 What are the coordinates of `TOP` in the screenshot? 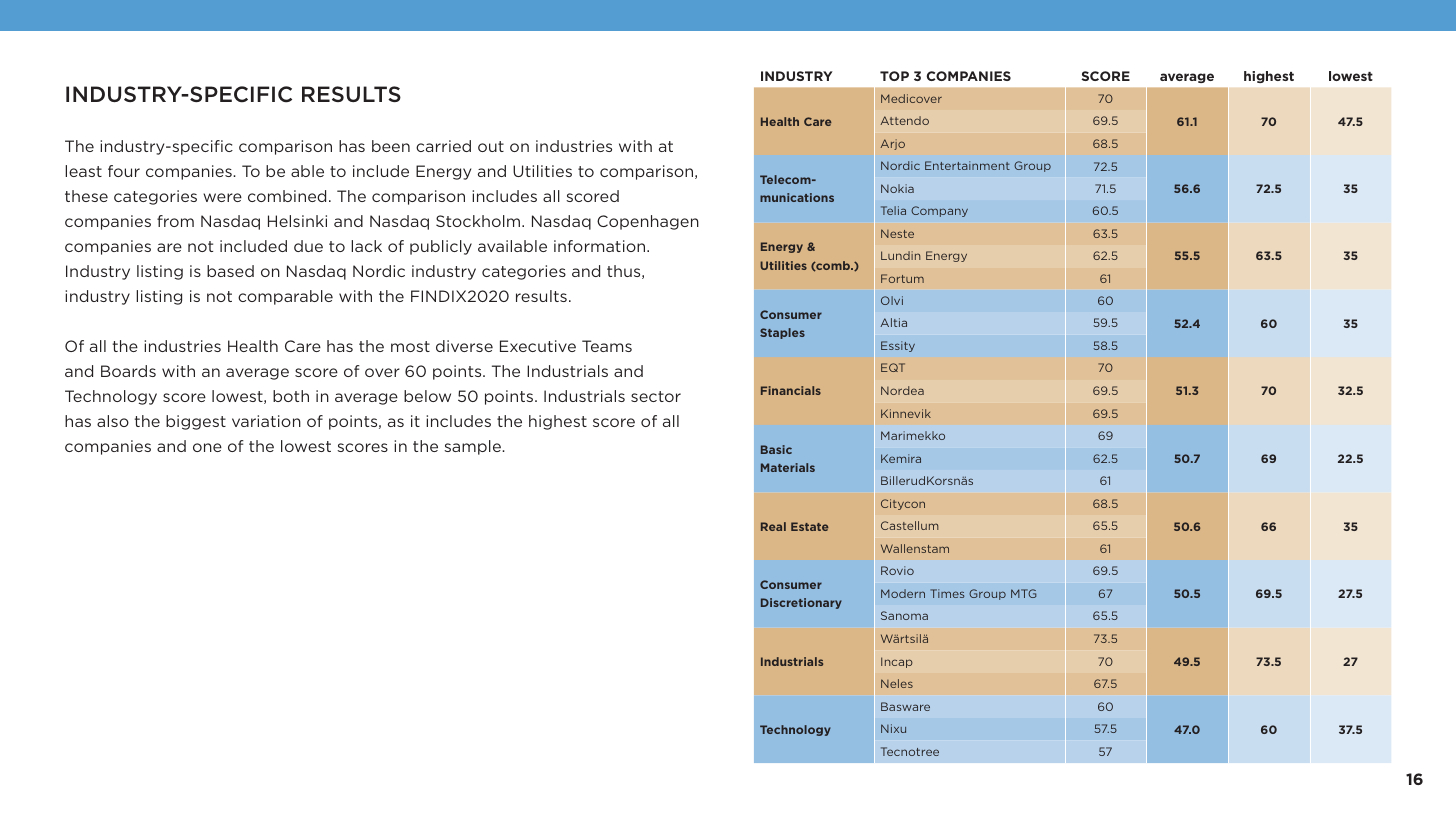 It's located at (894, 76).
